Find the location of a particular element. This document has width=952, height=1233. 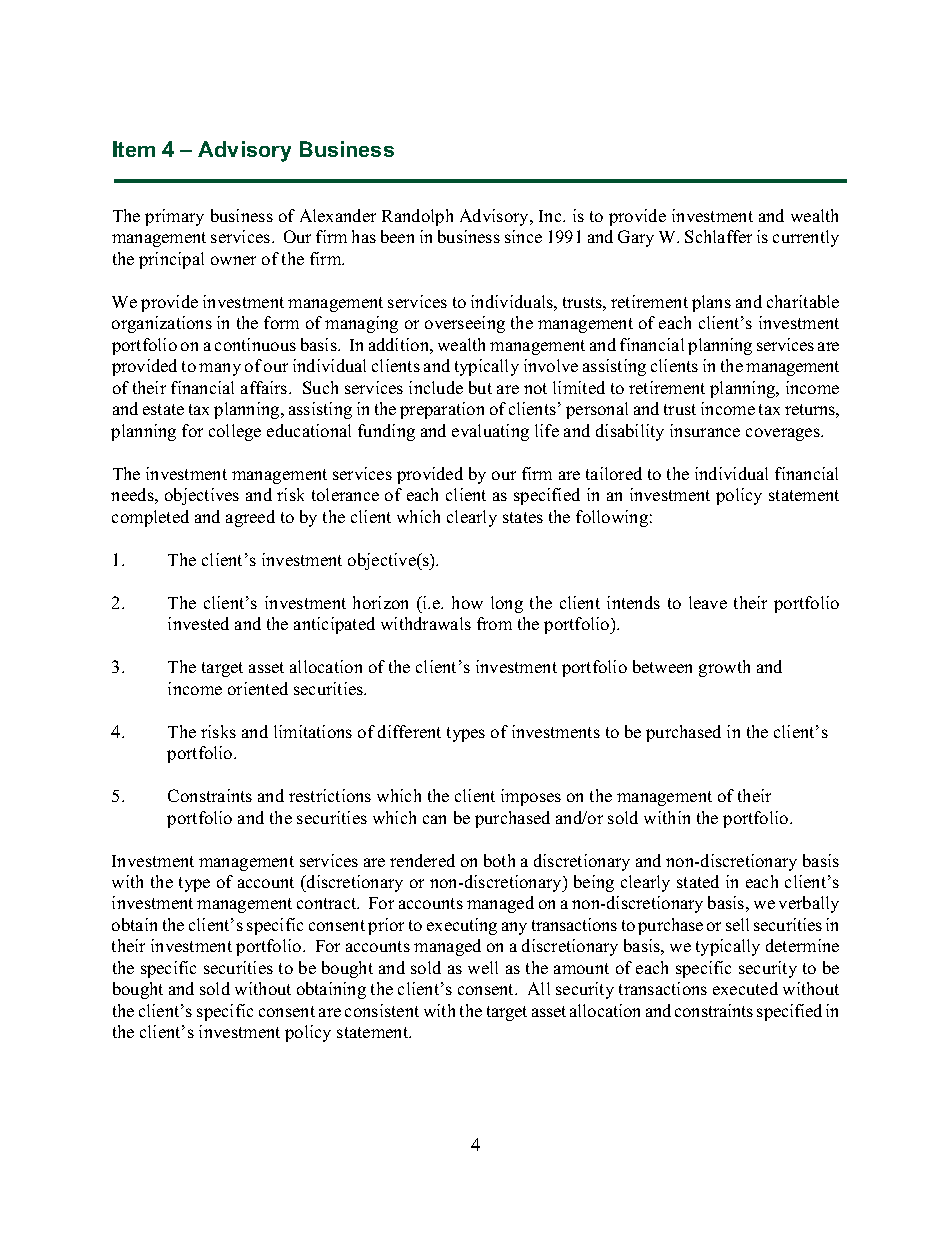

insurance is located at coordinates (705, 430).
